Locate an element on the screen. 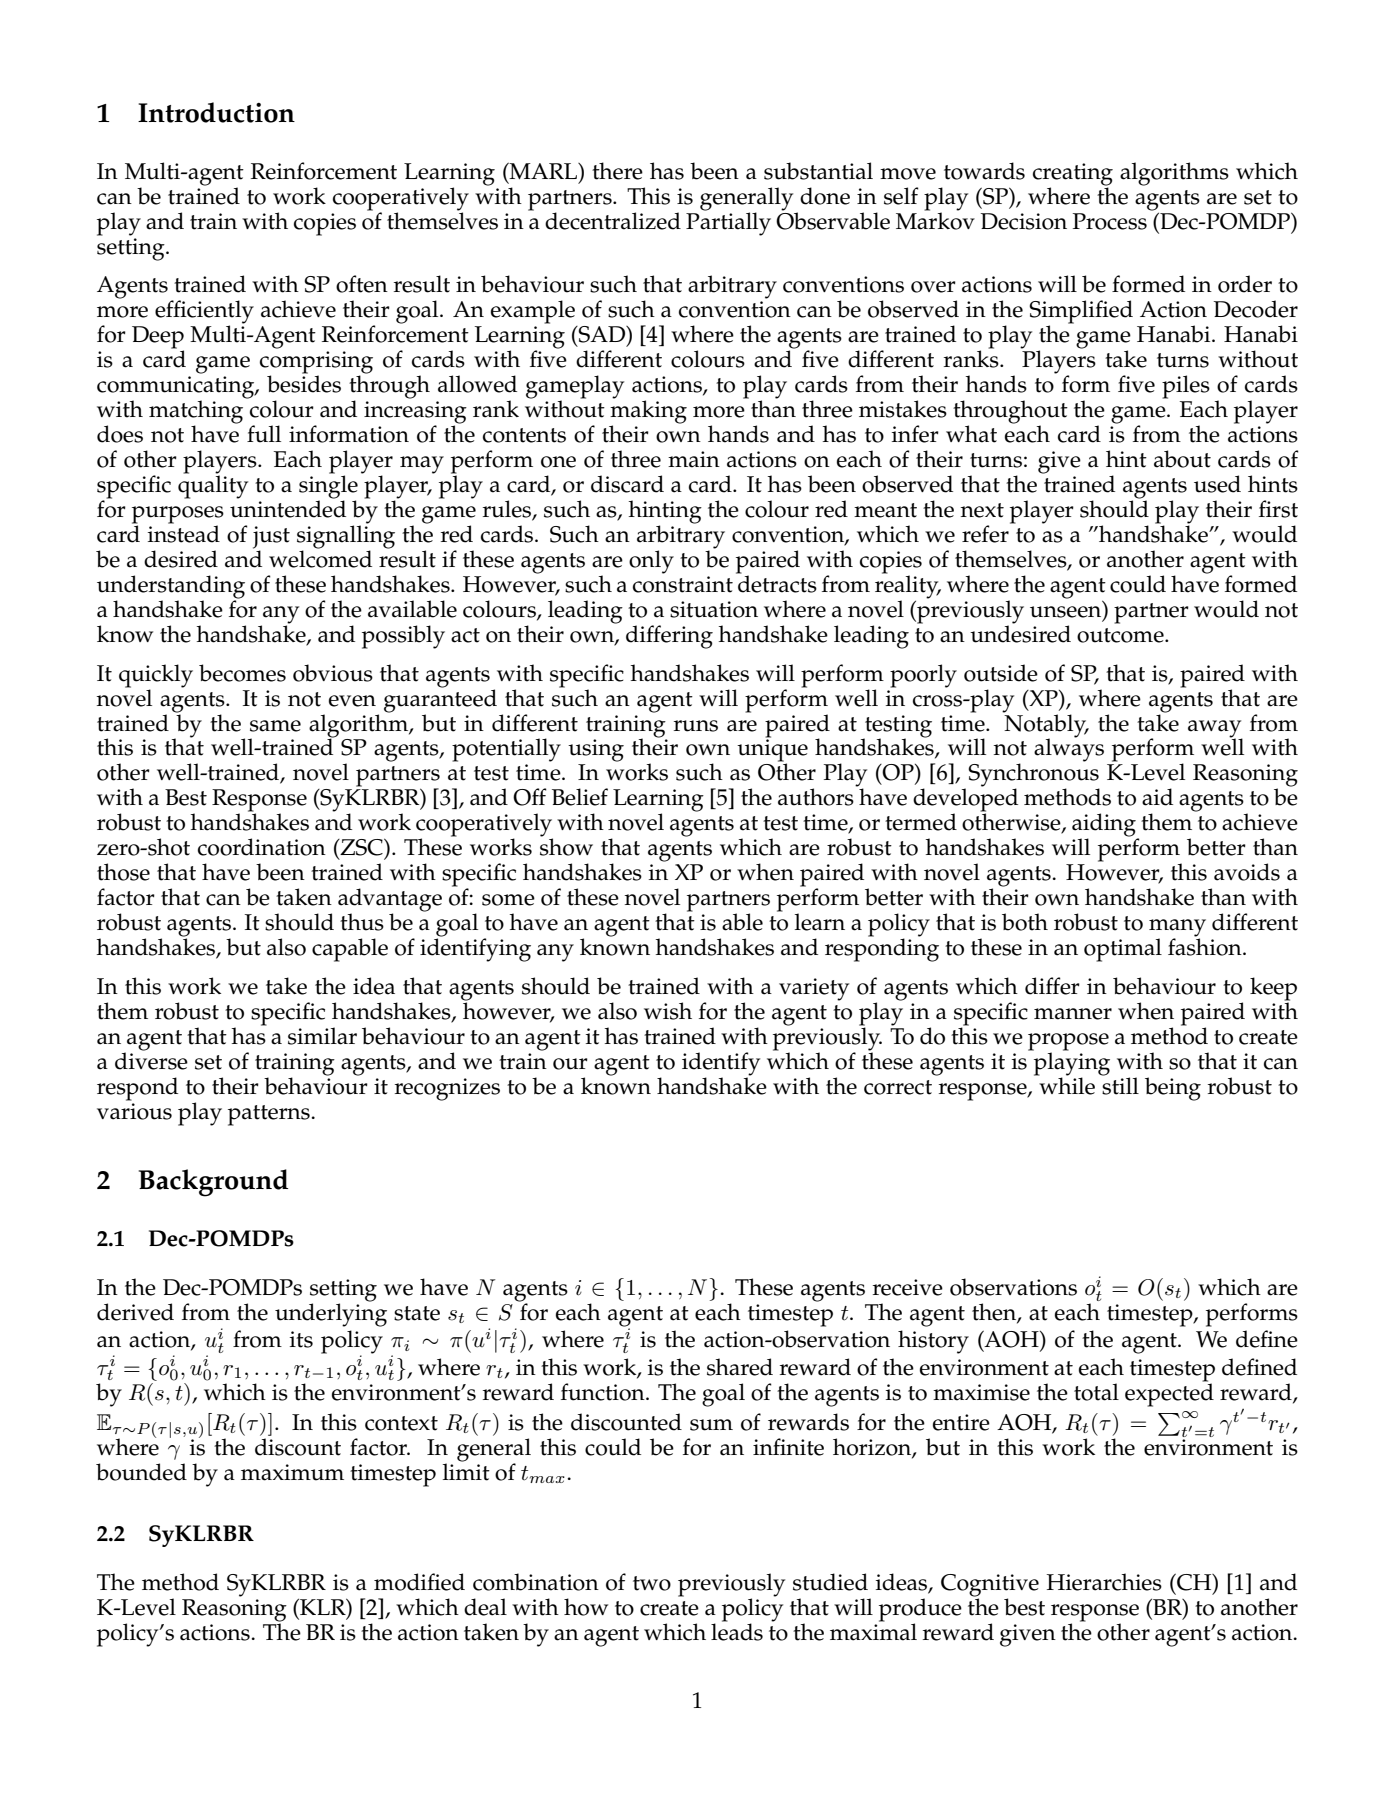 Image resolution: width=1395 pixels, height=1805 pixels. expected is located at coordinates (1169, 1394).
